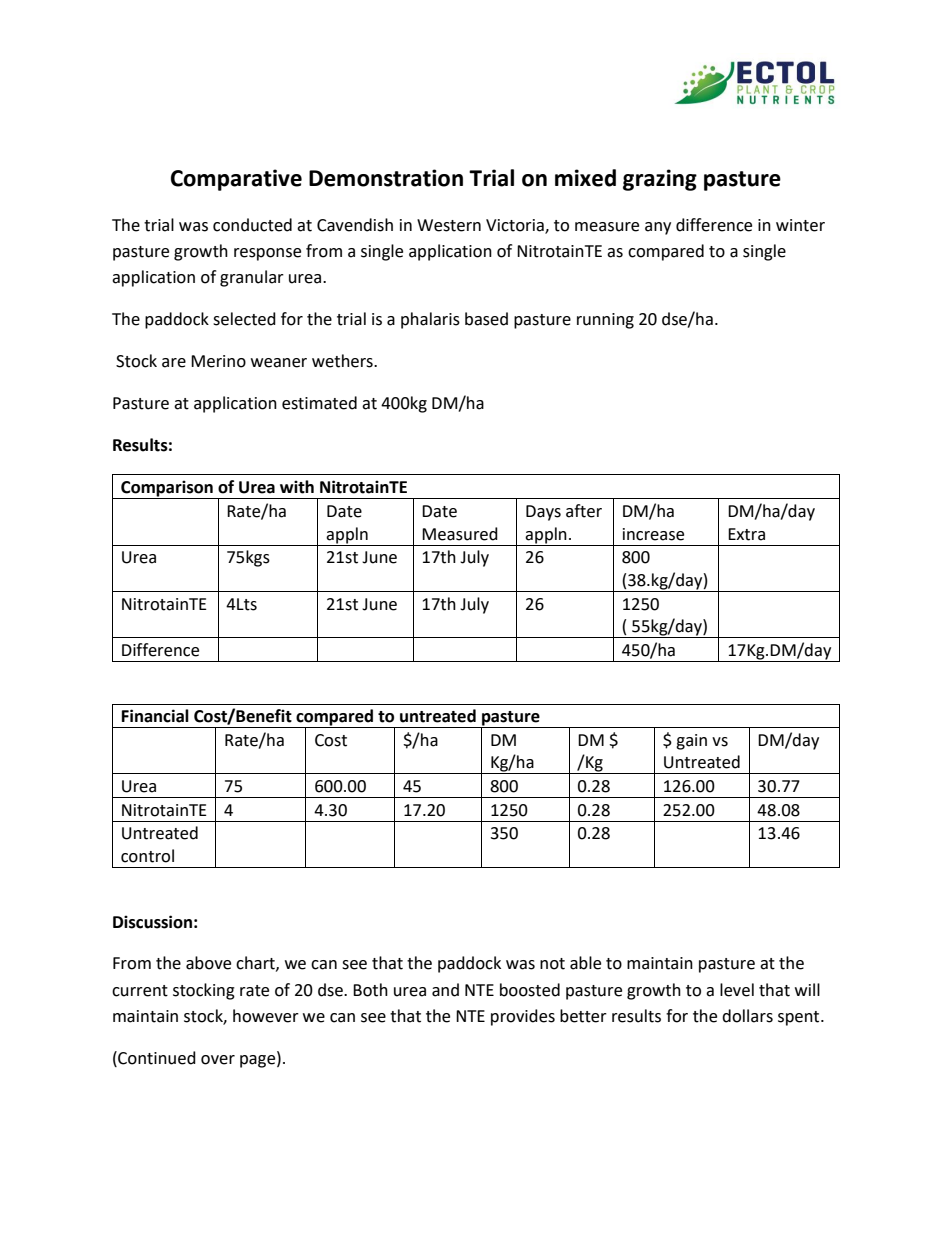 Image resolution: width=952 pixels, height=1233 pixels. I want to click on dollars, so click(747, 1016).
